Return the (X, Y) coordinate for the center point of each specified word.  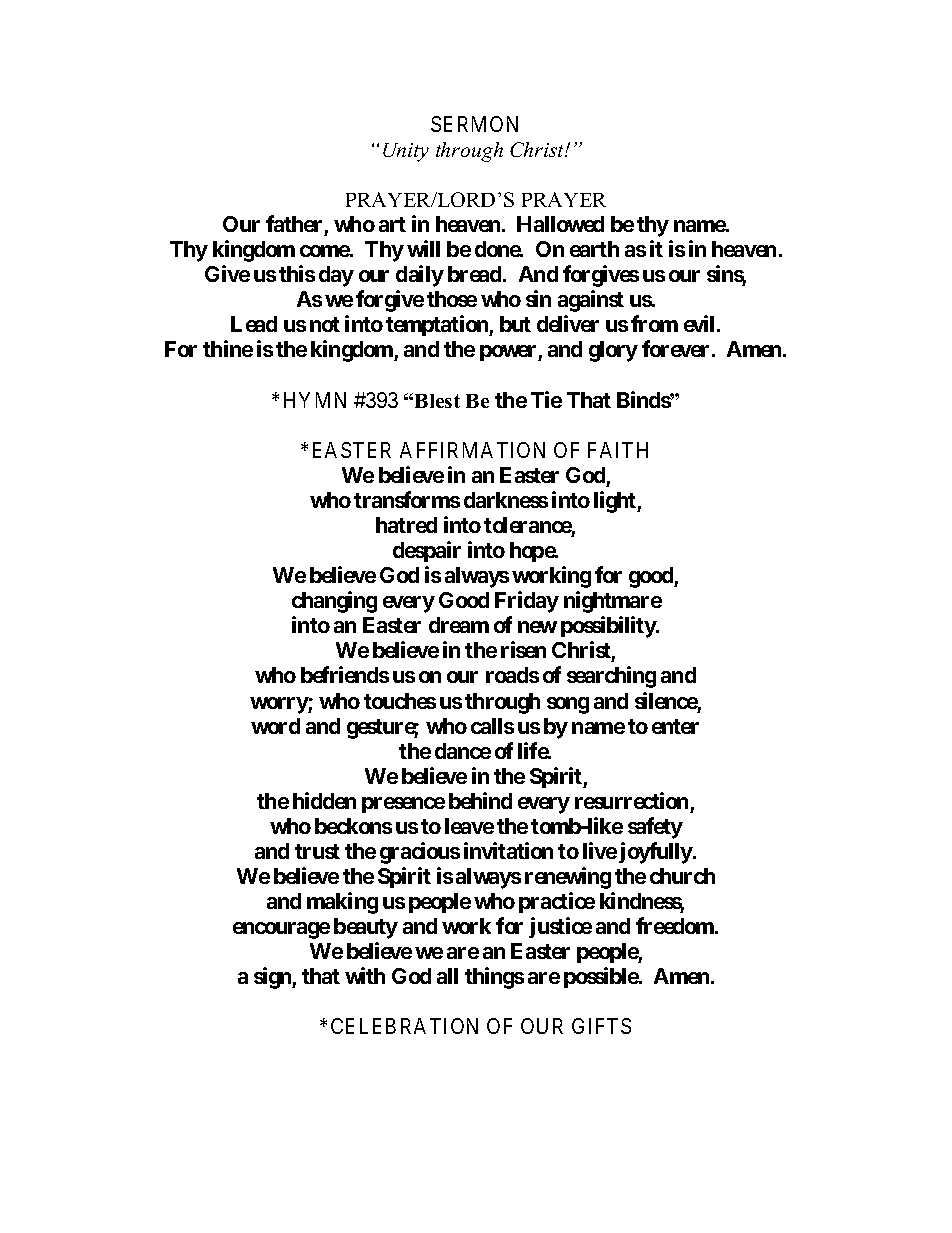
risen (523, 649)
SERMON (474, 124)
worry (279, 705)
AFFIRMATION (472, 450)
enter (675, 726)
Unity (406, 152)
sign (273, 978)
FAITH (618, 450)
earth (594, 249)
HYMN (315, 400)
